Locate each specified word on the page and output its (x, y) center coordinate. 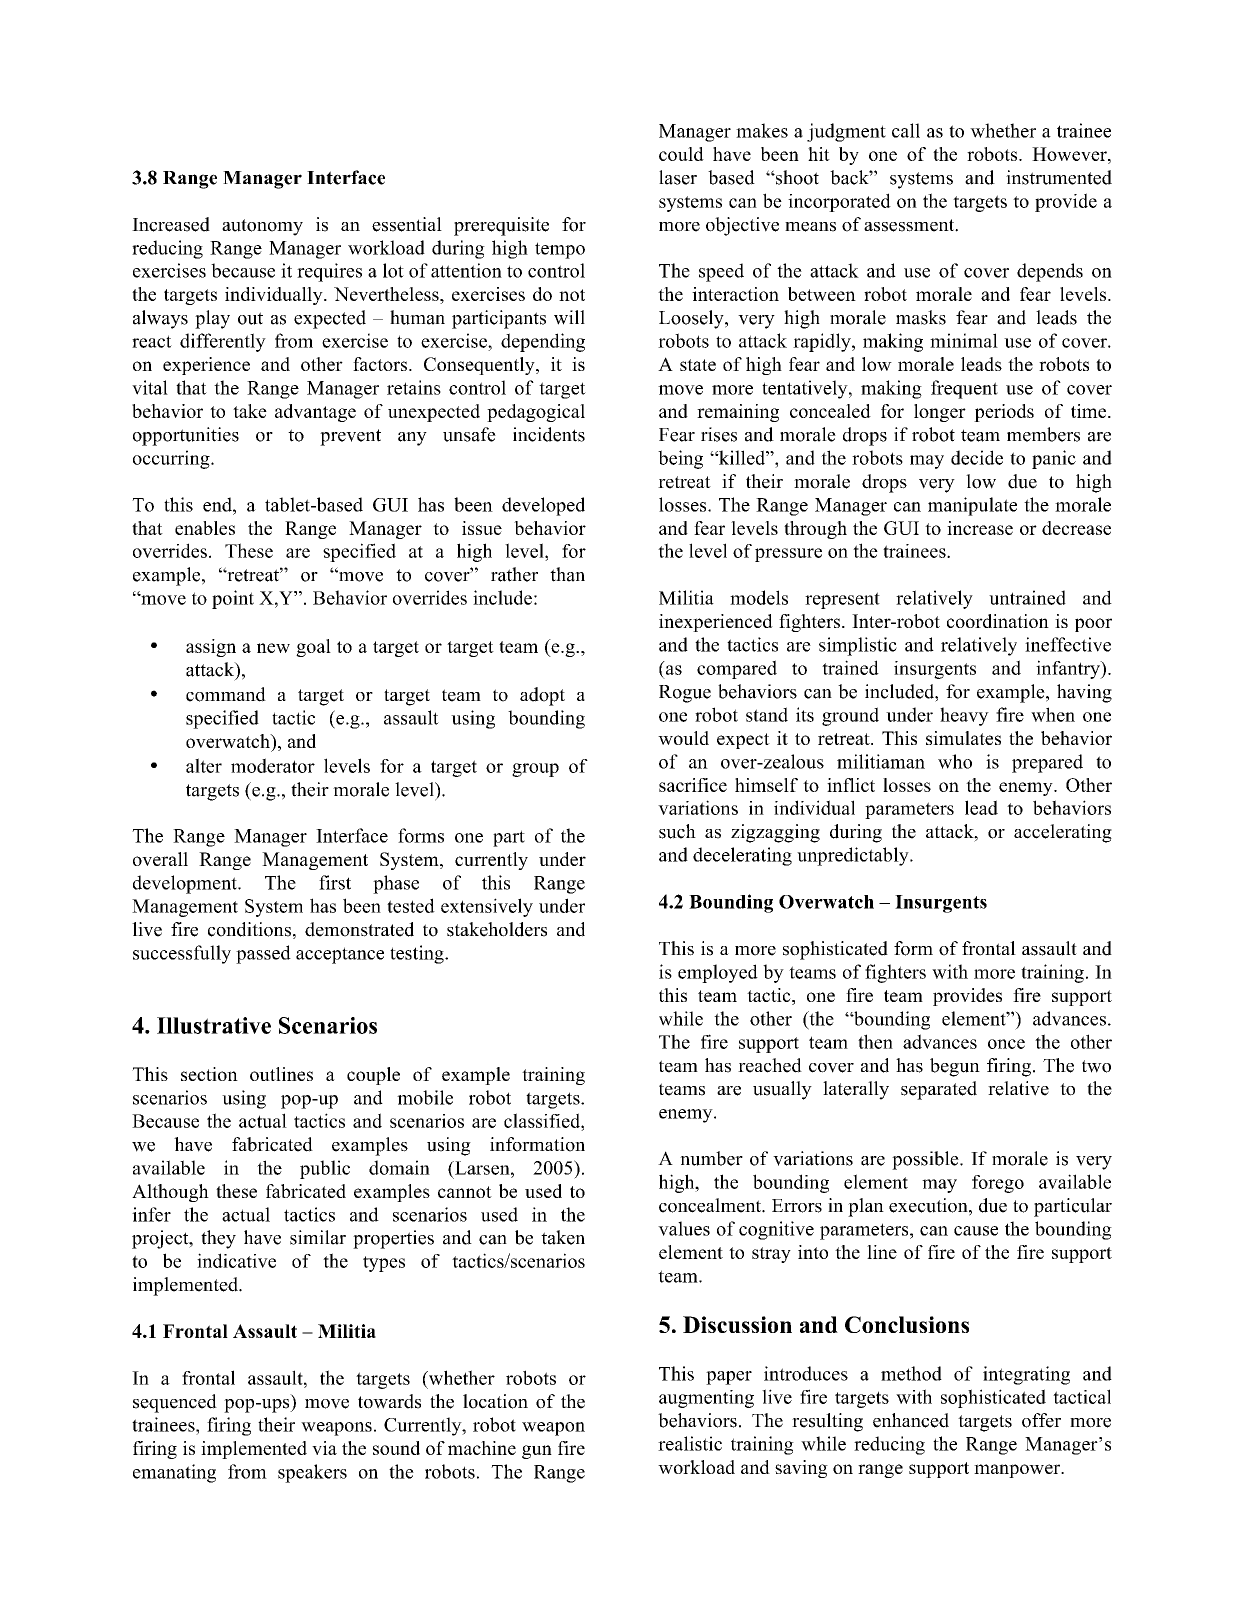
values (684, 1228)
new (273, 648)
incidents (549, 434)
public (325, 1169)
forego (998, 1184)
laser (678, 177)
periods (1004, 413)
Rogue (685, 694)
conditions (249, 929)
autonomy (262, 227)
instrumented (1059, 177)
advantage (315, 413)
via (324, 1448)
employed (718, 973)
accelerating (1063, 833)
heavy (964, 716)
